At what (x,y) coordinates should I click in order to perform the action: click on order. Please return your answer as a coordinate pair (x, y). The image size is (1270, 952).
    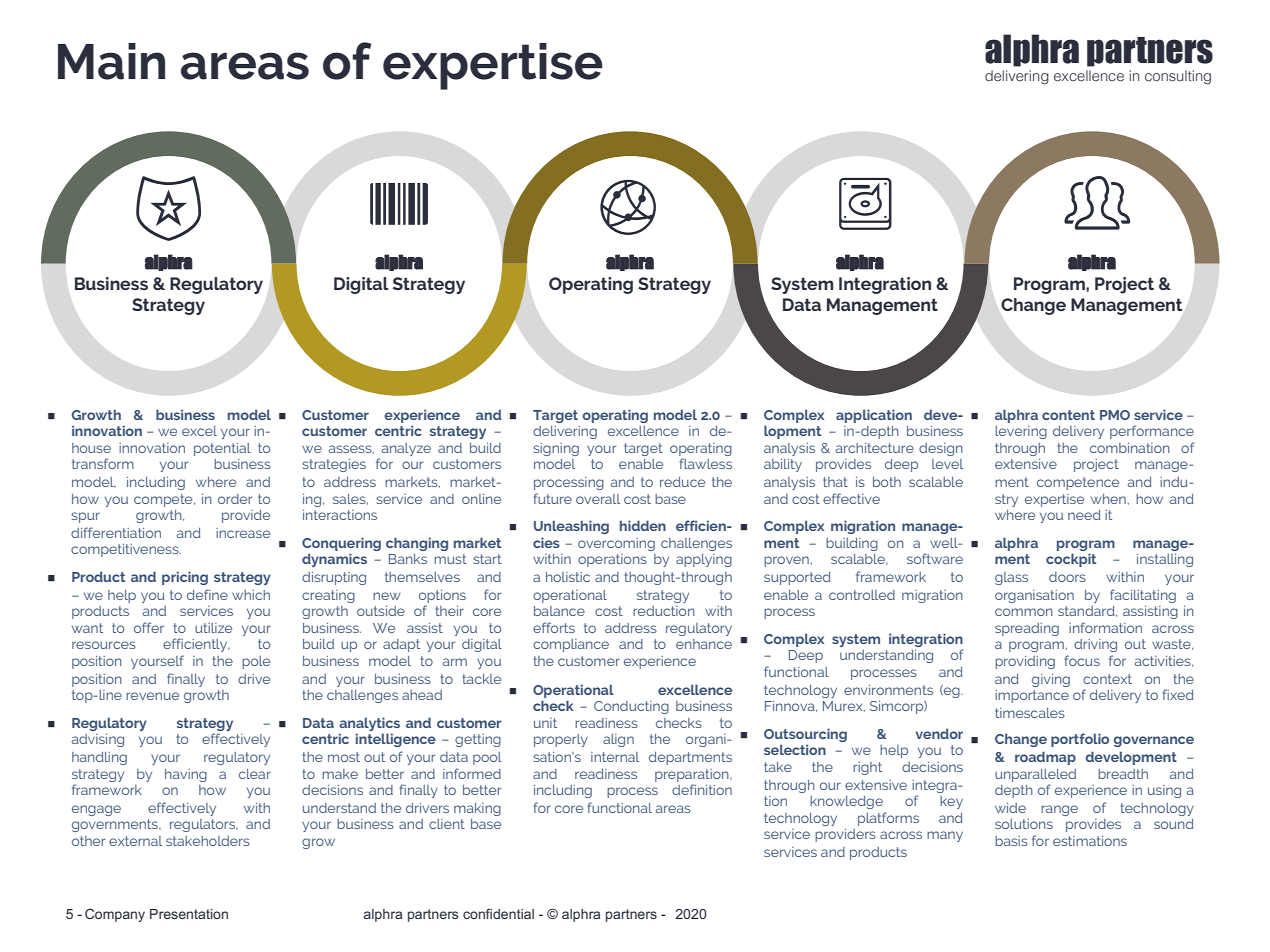
    Looking at the image, I should click on (235, 499).
